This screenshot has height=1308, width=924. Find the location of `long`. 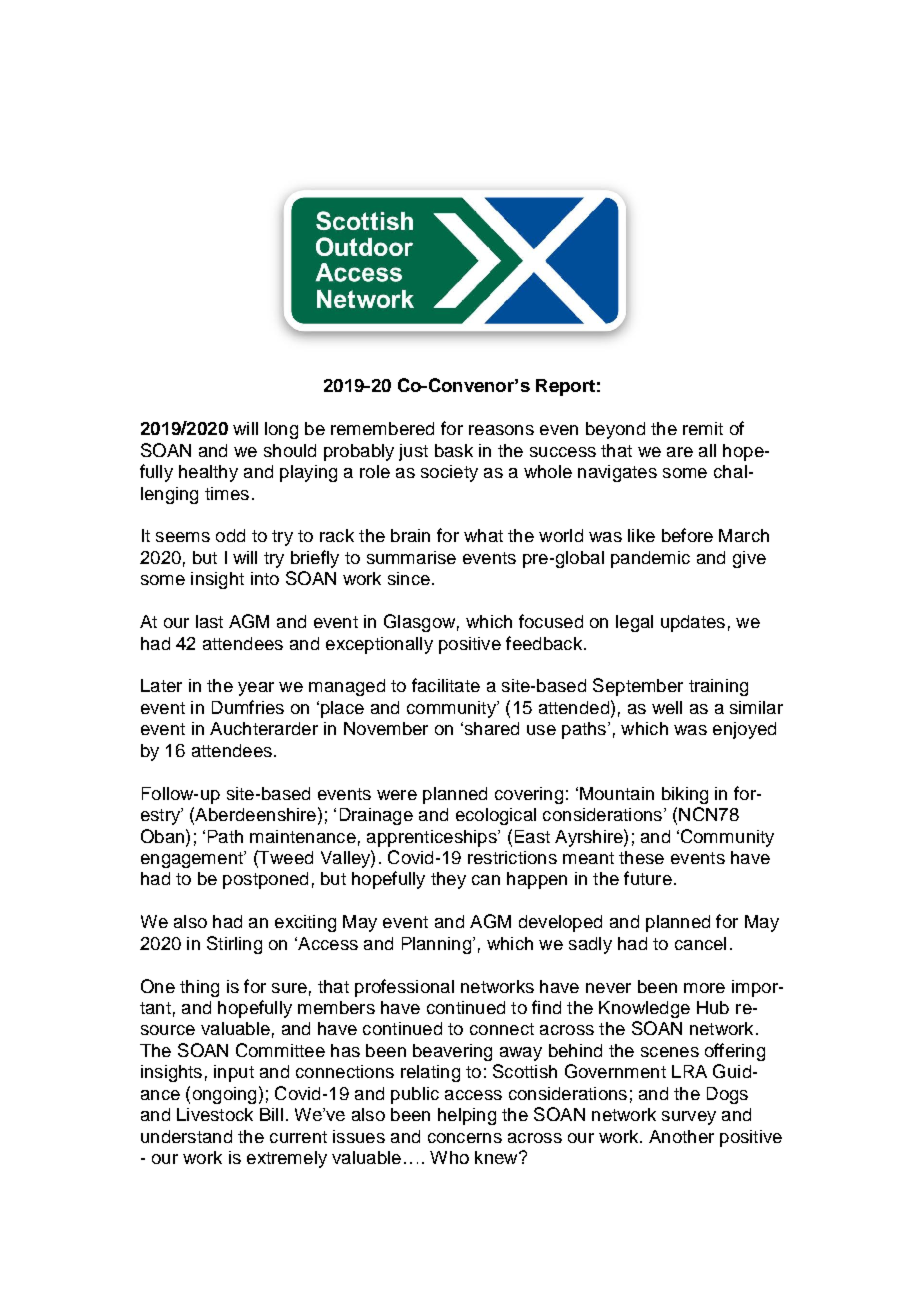

long is located at coordinates (281, 430).
